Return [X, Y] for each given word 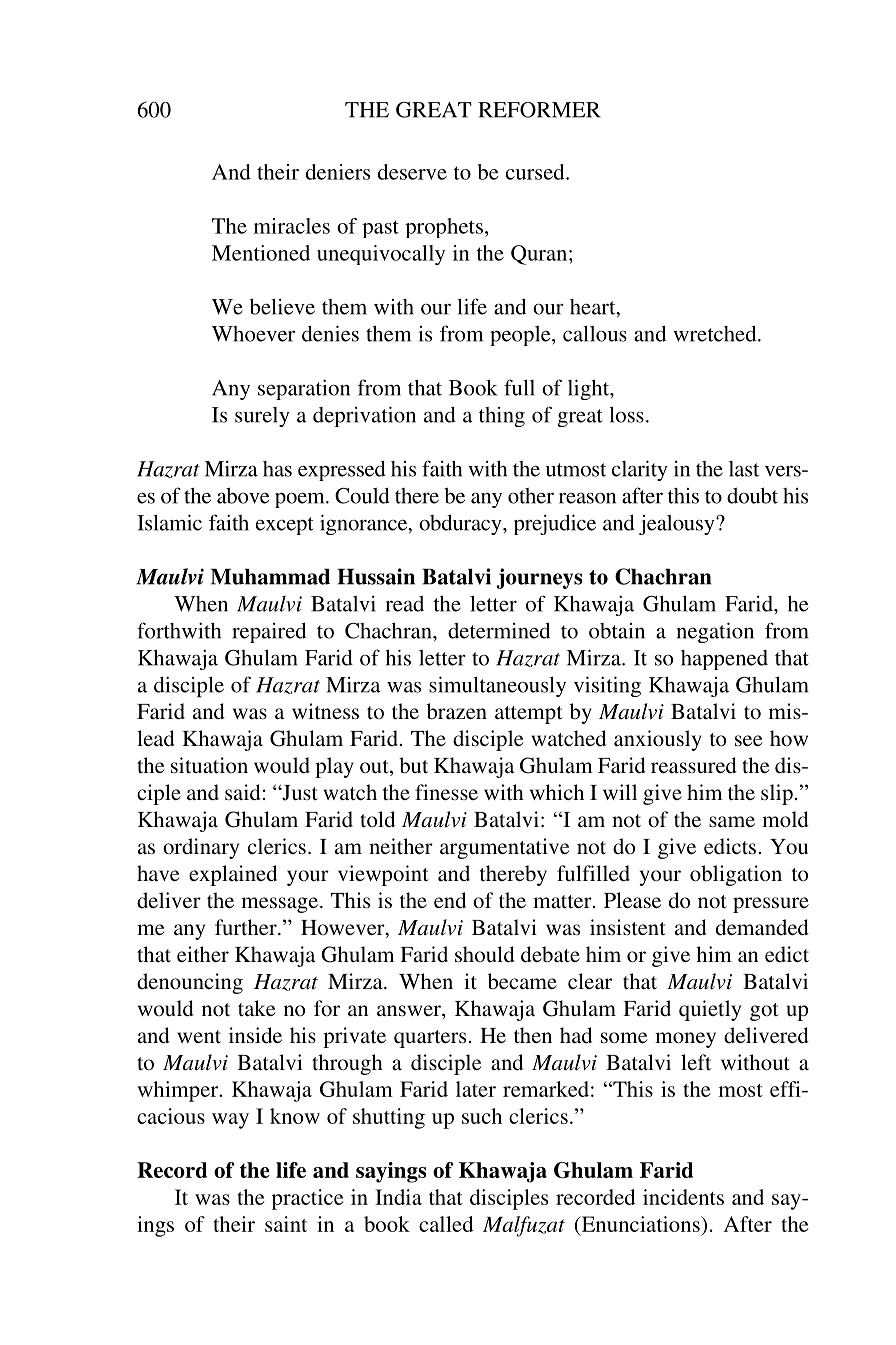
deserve [412, 172]
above [243, 496]
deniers [338, 172]
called [446, 1224]
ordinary [201, 848]
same [732, 822]
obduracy [461, 524]
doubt [752, 495]
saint [286, 1224]
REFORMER [539, 110]
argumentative [505, 848]
